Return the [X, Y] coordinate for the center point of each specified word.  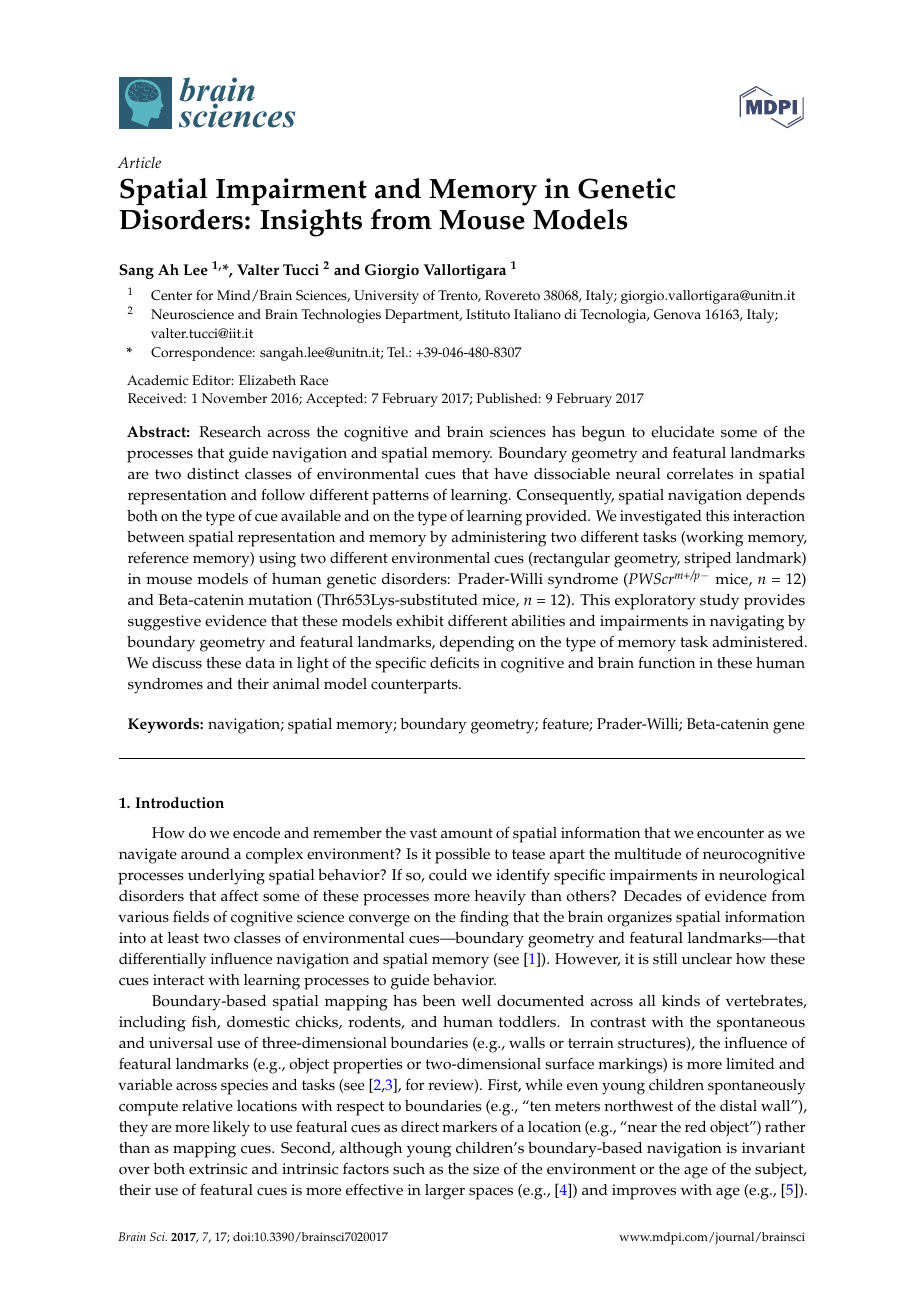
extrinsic [218, 1169]
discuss [177, 663]
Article [139, 162]
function [666, 662]
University [386, 297]
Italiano [537, 314]
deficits [454, 662]
